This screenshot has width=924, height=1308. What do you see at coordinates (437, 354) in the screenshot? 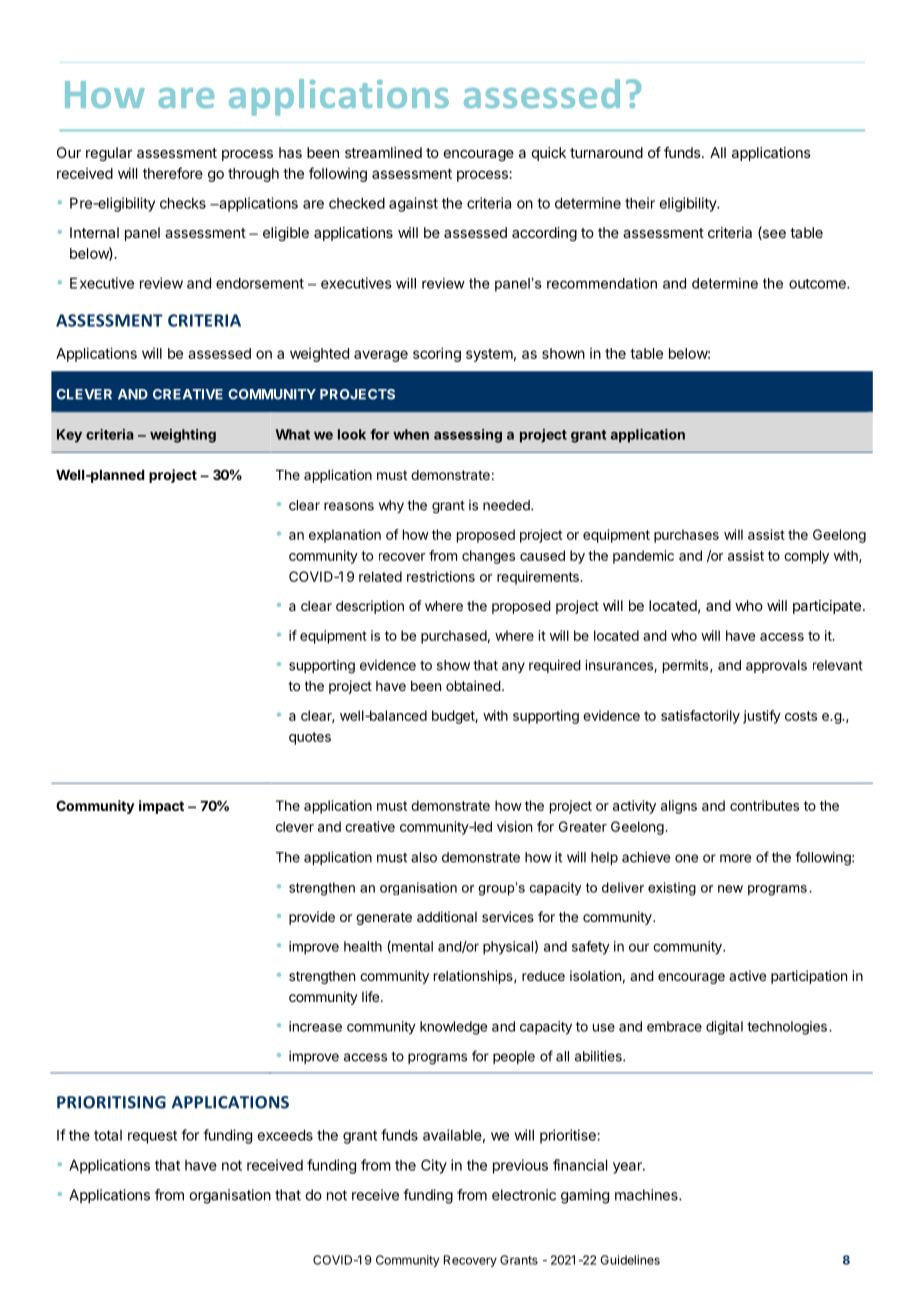
I see `scoring` at bounding box center [437, 354].
